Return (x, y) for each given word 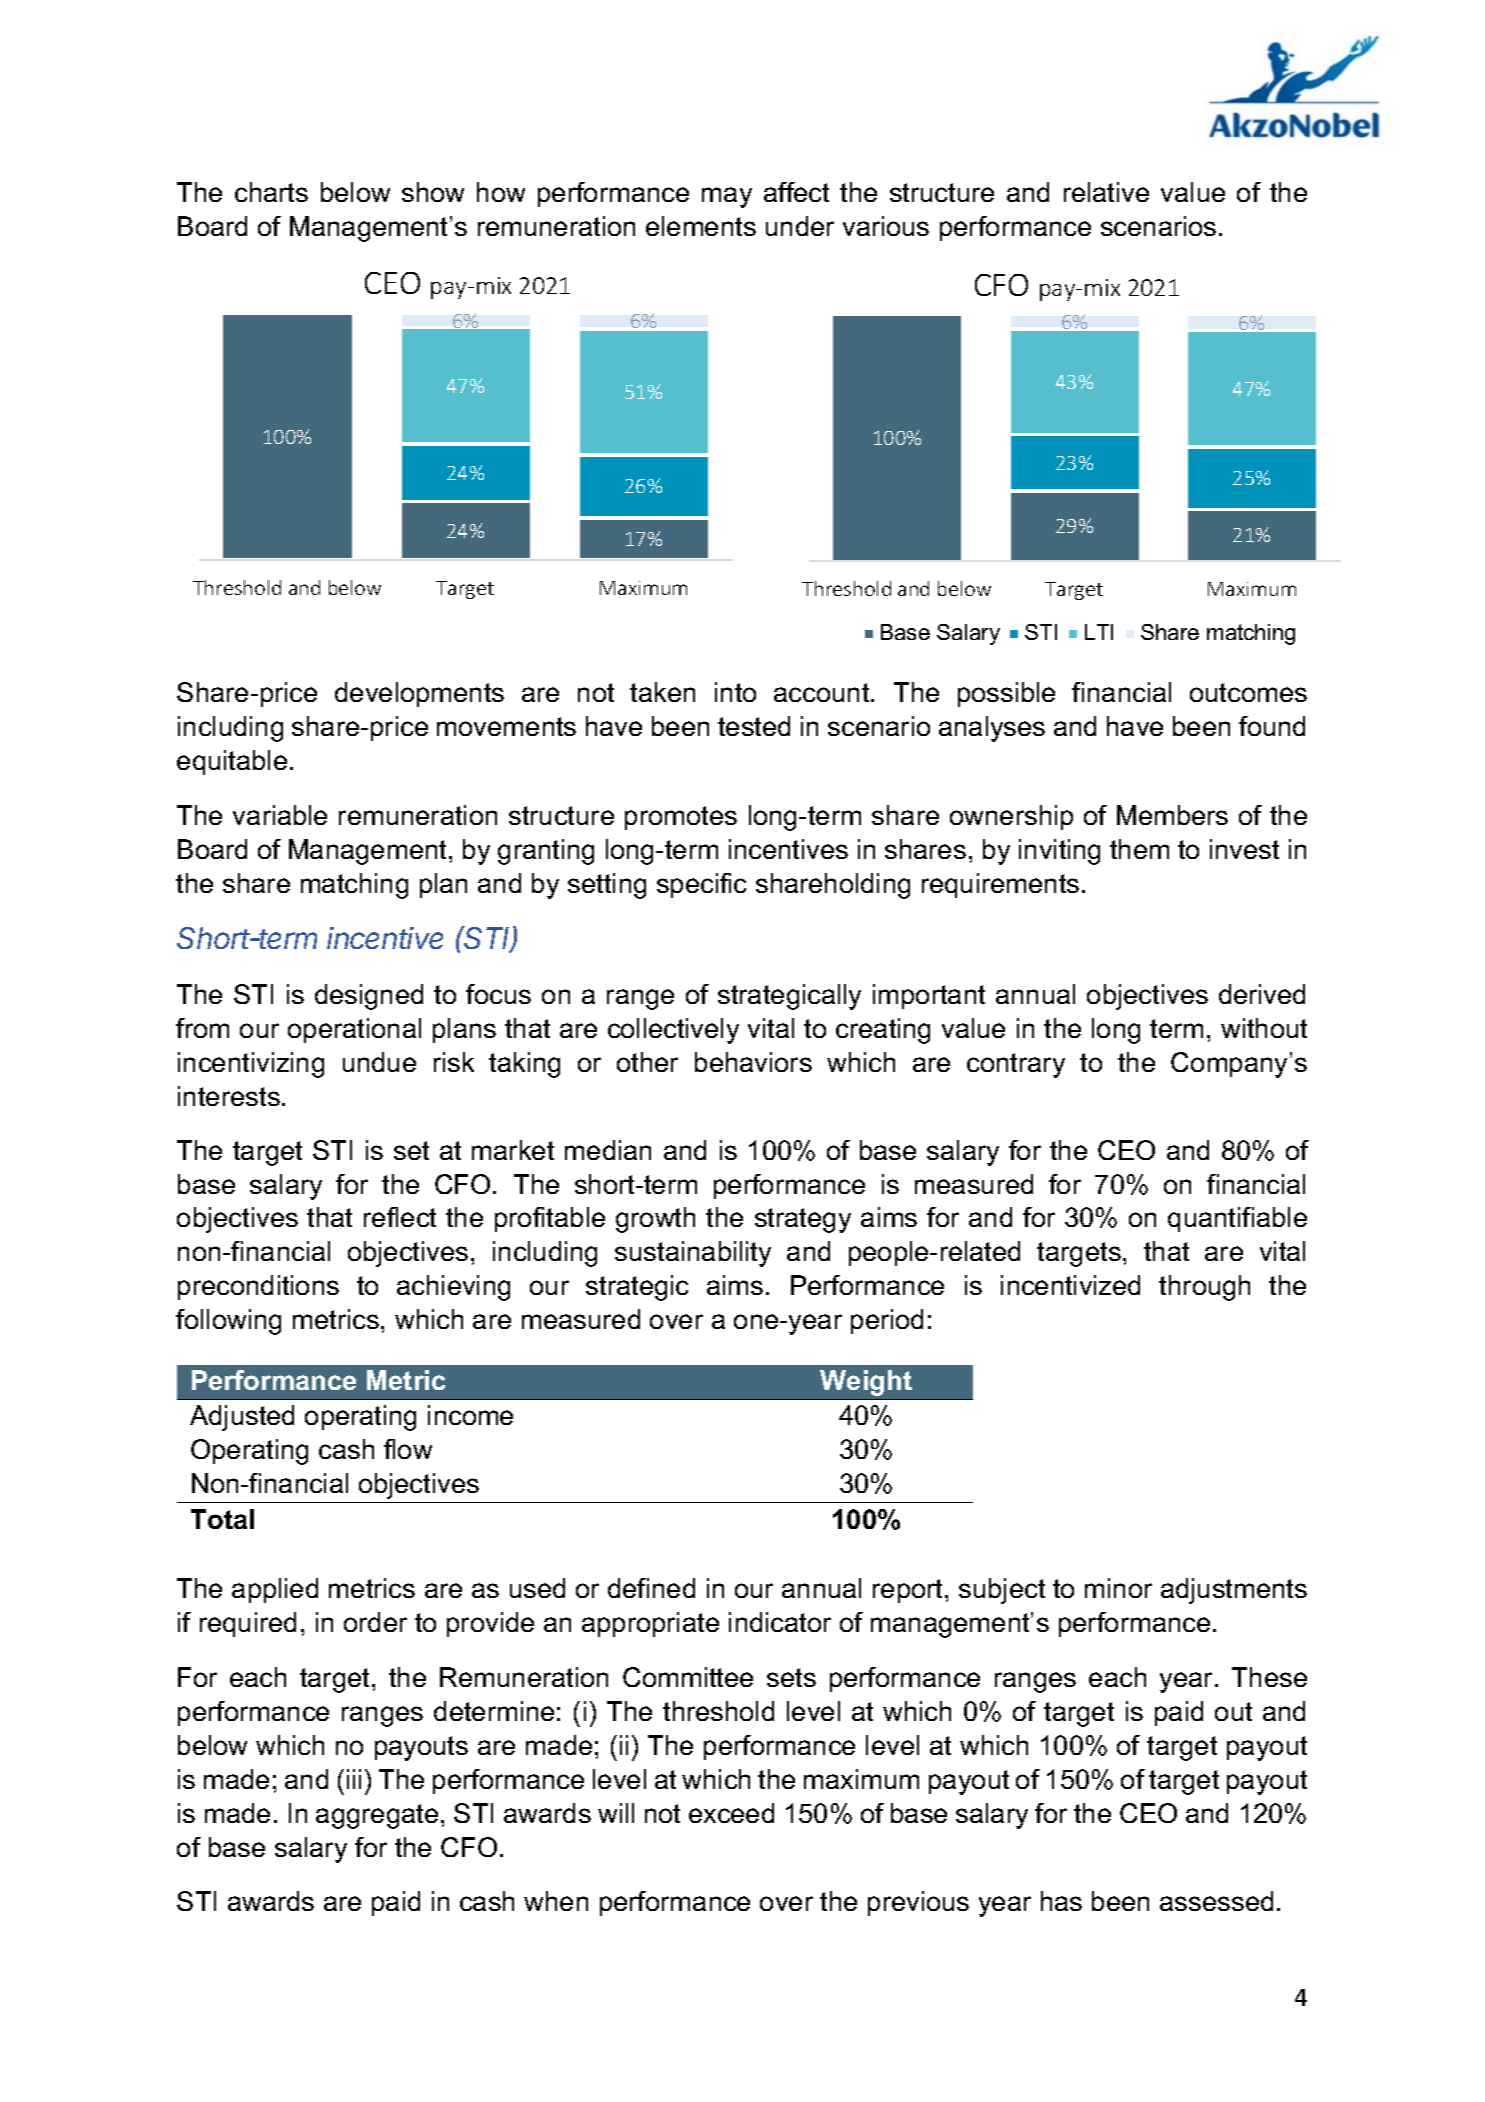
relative (1106, 192)
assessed (1216, 1901)
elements (701, 226)
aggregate (377, 1816)
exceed (731, 1813)
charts (271, 192)
